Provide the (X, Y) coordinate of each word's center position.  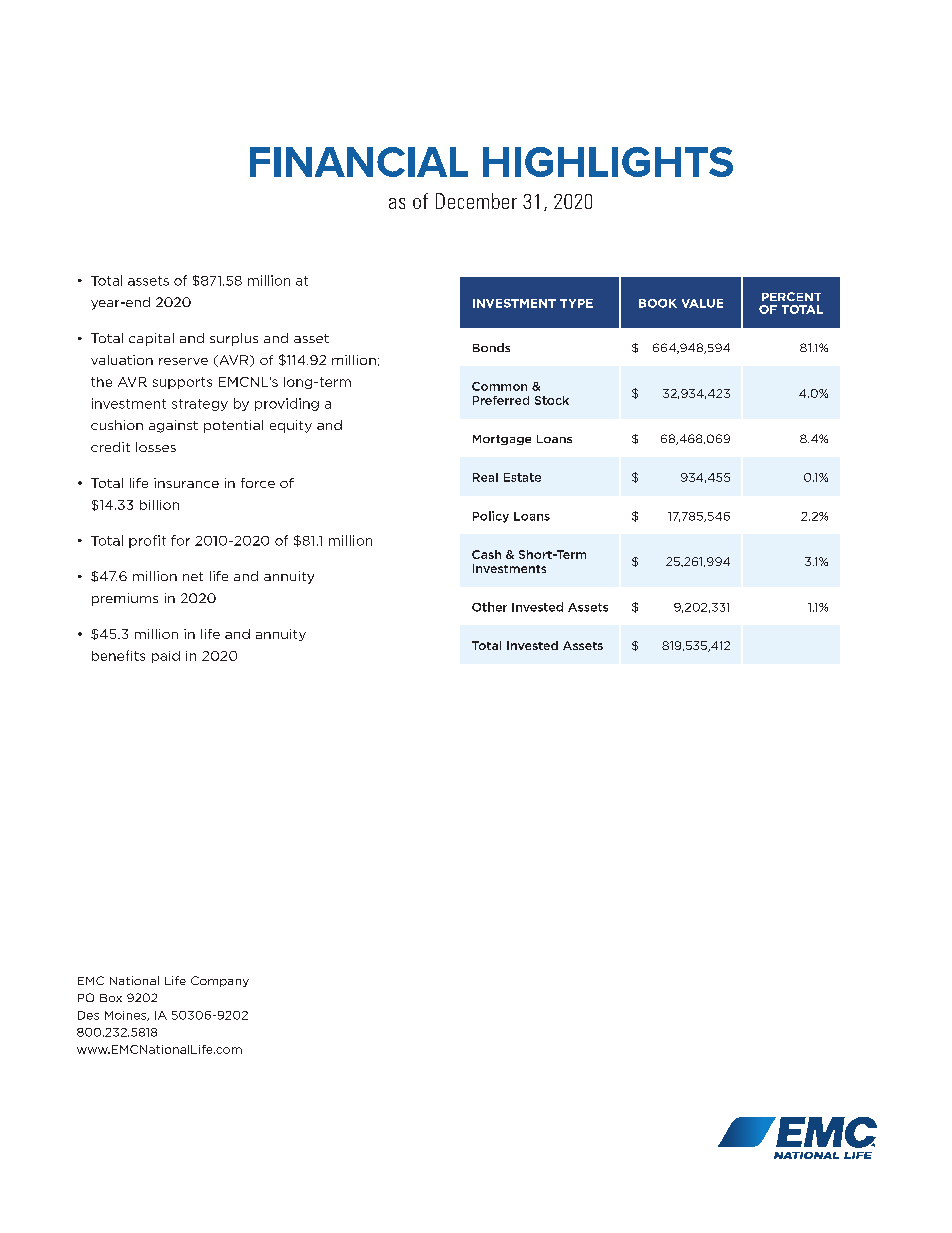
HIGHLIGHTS (608, 162)
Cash (486, 554)
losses (156, 447)
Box (111, 998)
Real (485, 477)
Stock (552, 400)
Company (220, 981)
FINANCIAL (359, 162)
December (476, 201)
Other (489, 607)
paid (166, 657)
